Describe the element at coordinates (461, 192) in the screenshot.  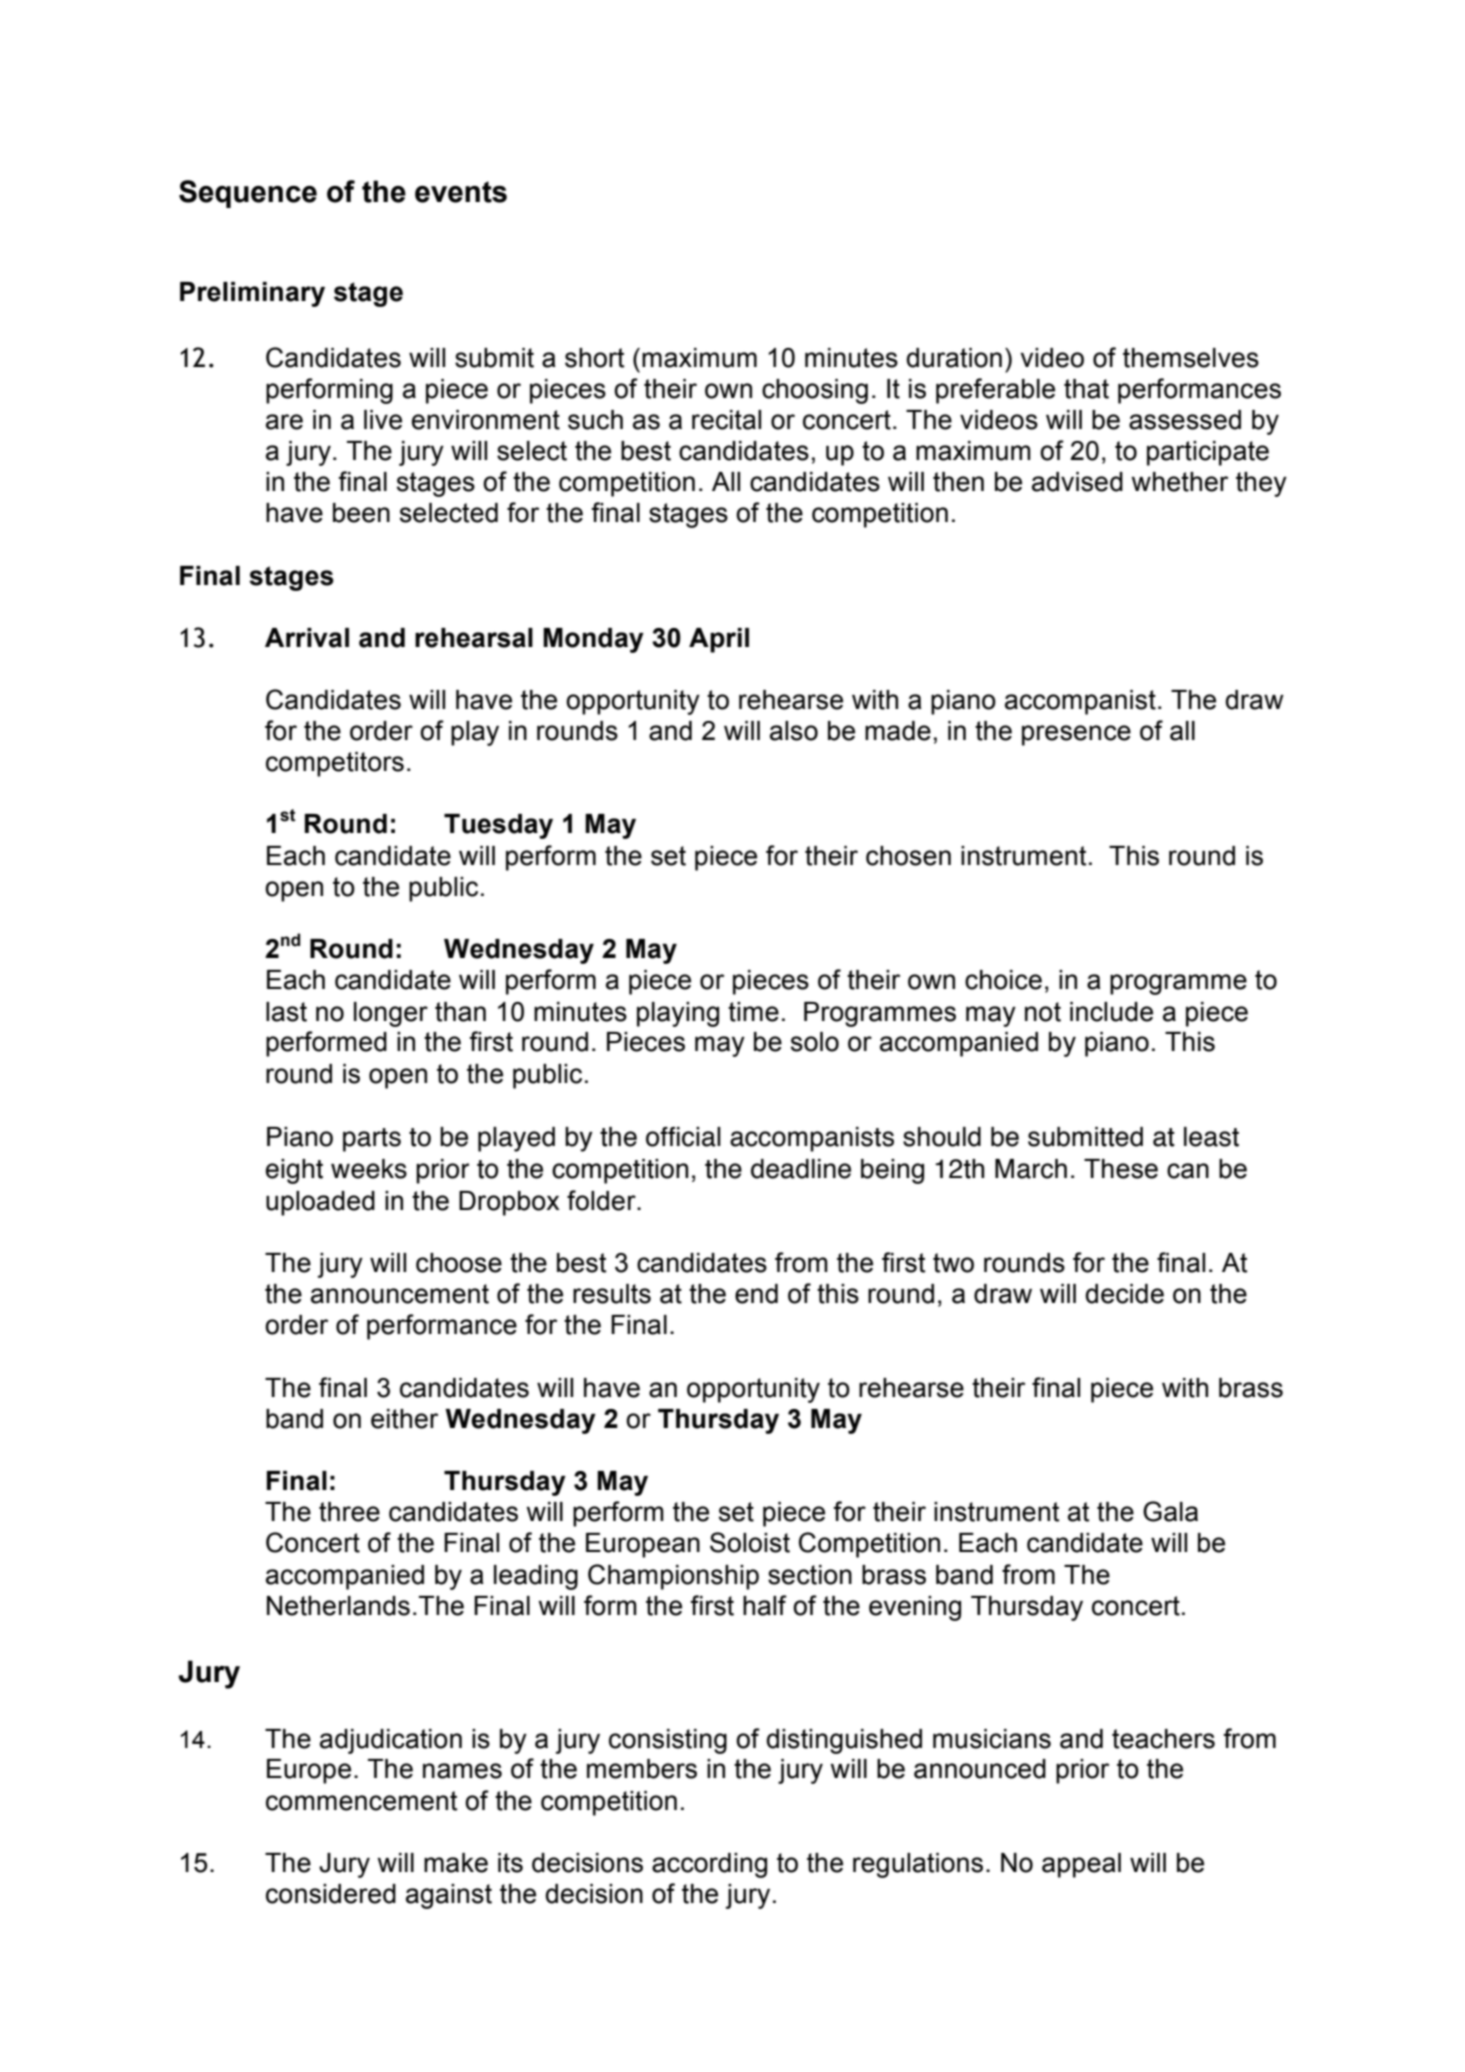
I see `events` at that location.
